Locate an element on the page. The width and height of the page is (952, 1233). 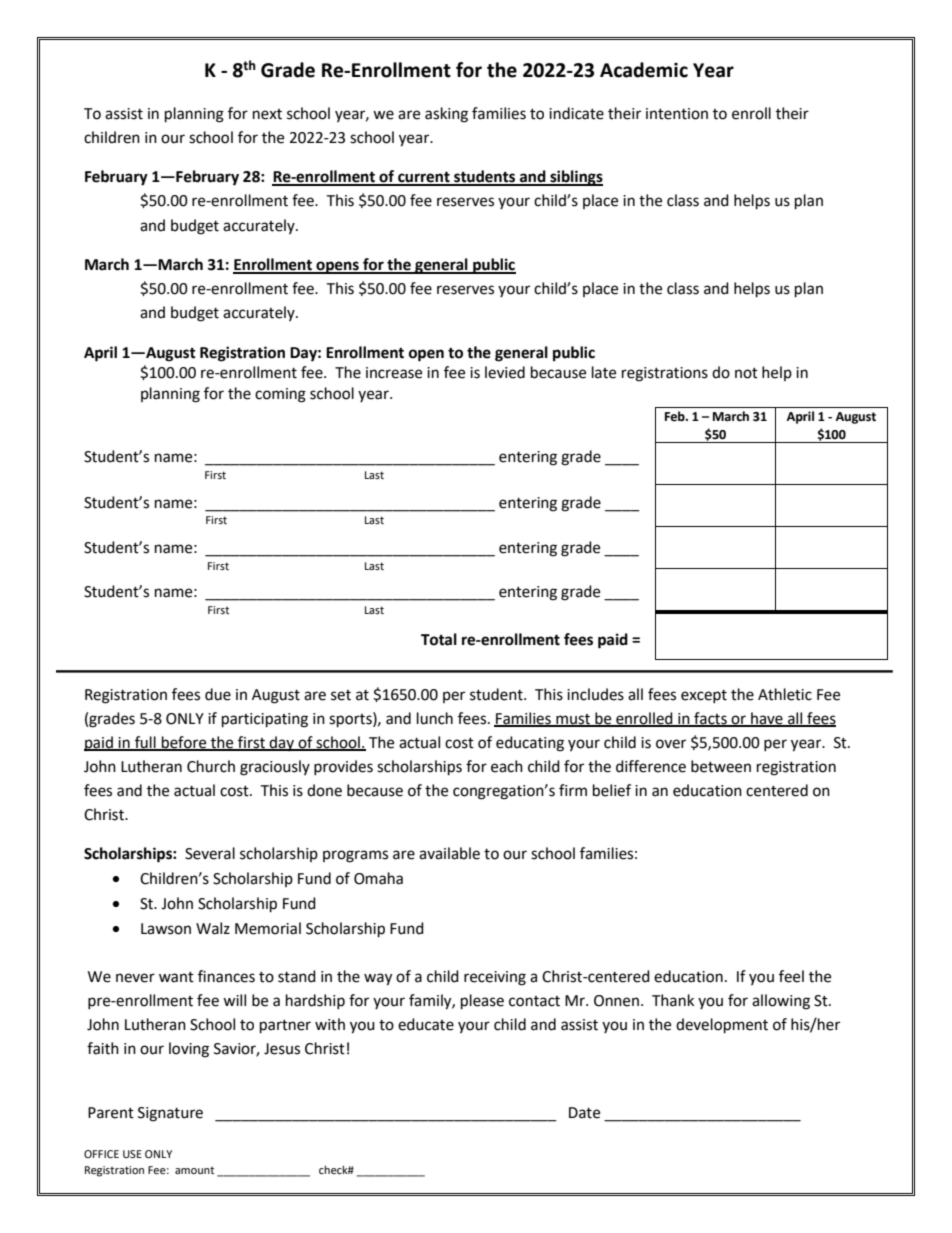
facts is located at coordinates (710, 719).
